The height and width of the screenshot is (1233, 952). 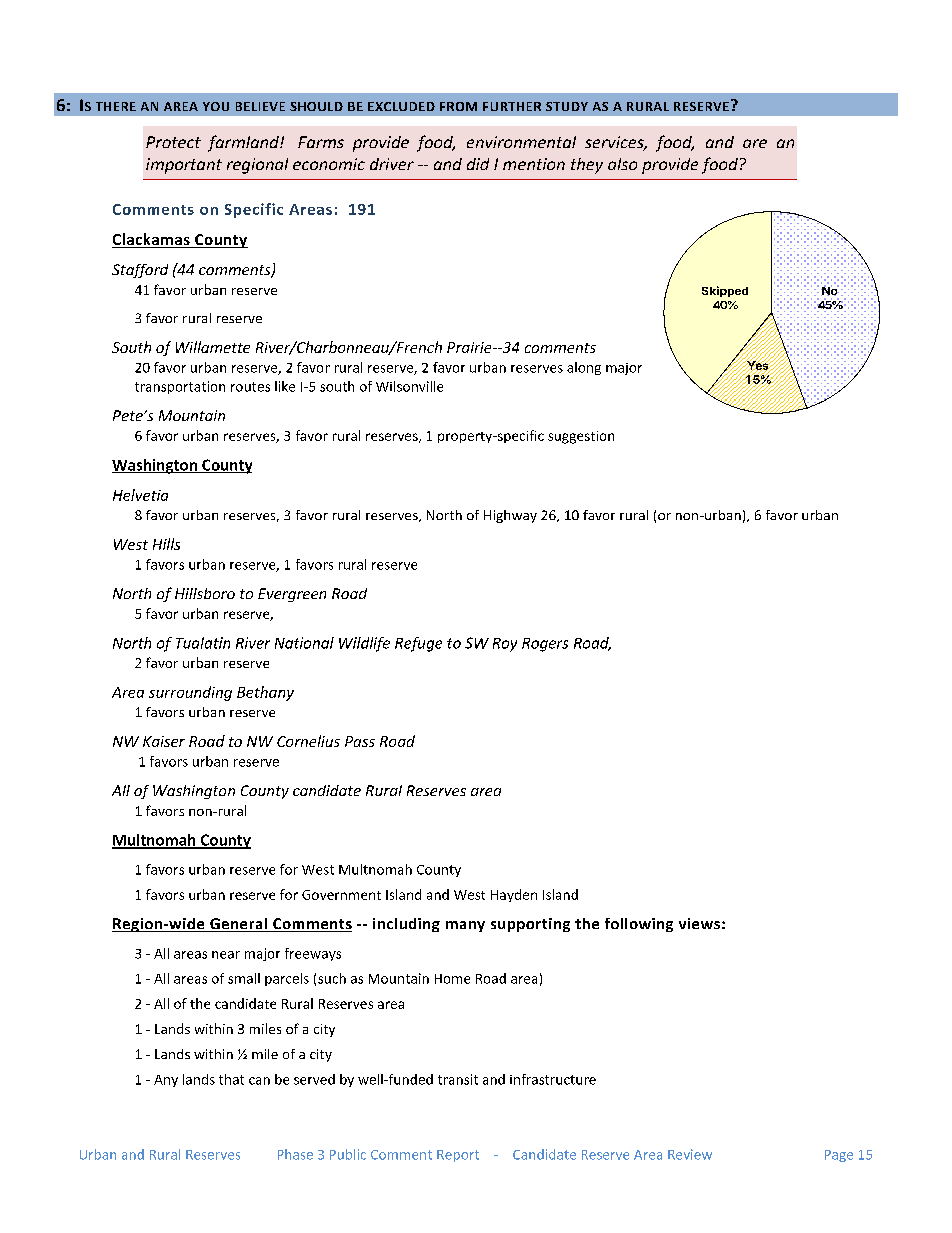 I want to click on suggestion, so click(x=581, y=437).
